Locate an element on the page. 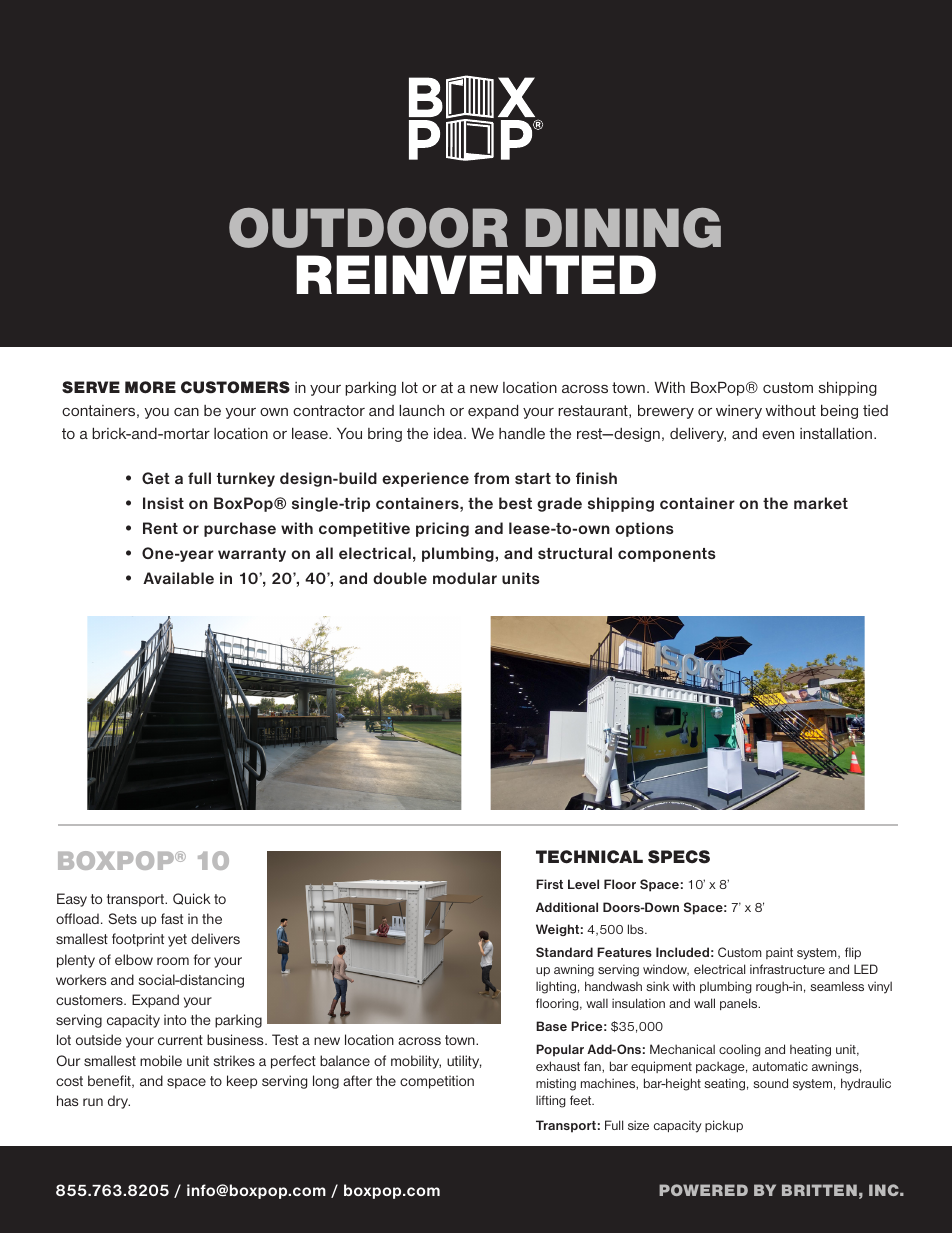  OUTDOOR is located at coordinates (368, 228).
